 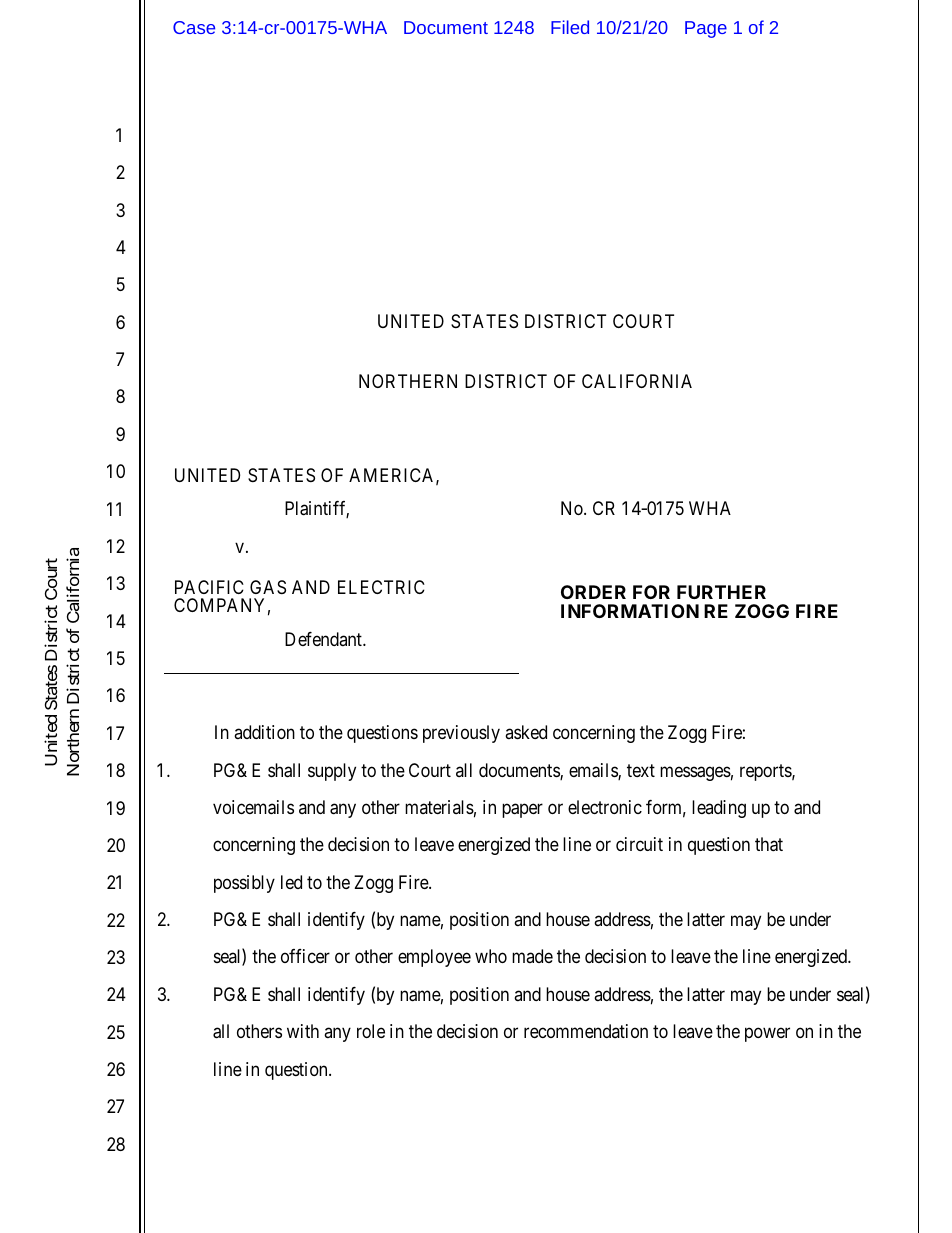 What do you see at coordinates (264, 732) in the screenshot?
I see `addition` at bounding box center [264, 732].
